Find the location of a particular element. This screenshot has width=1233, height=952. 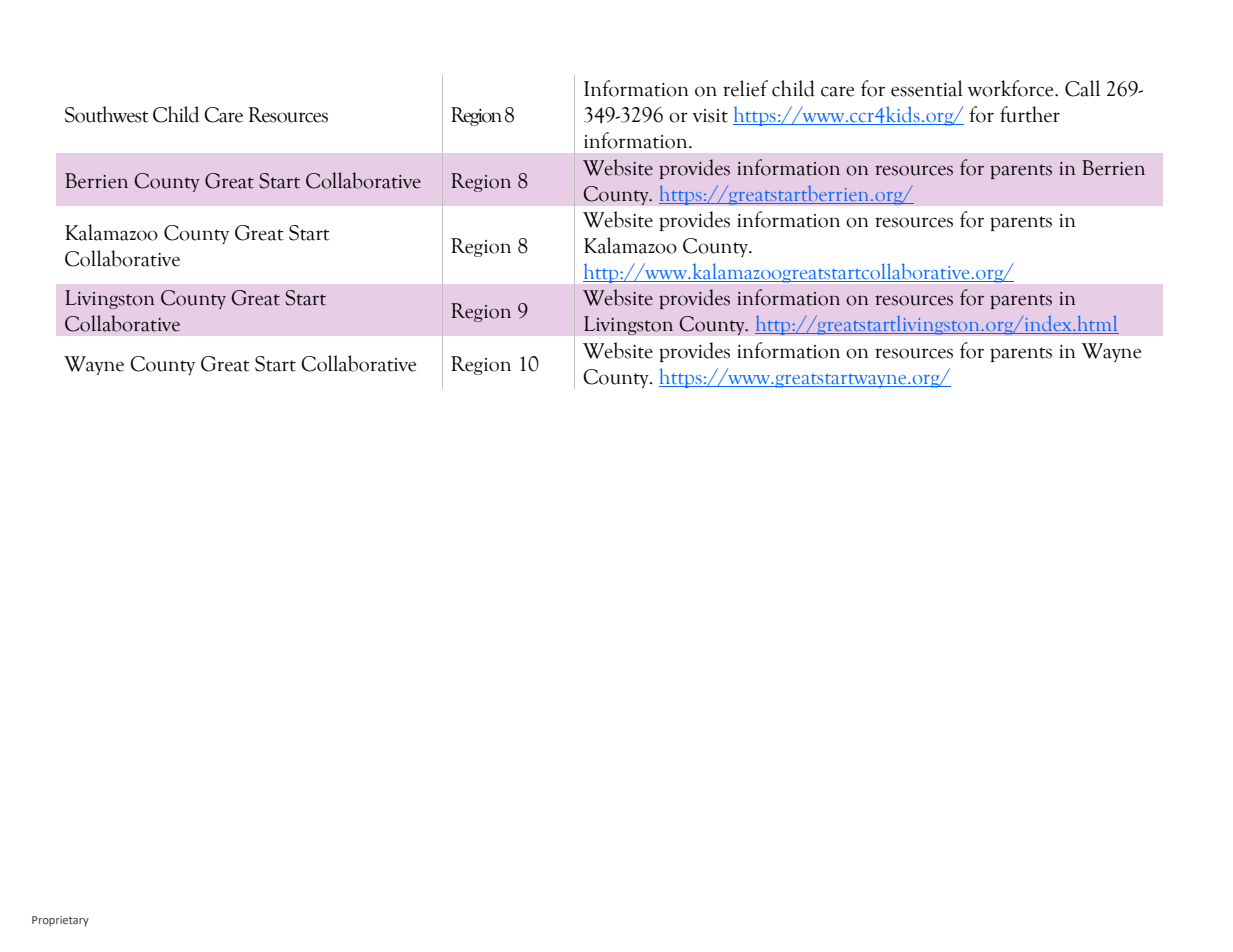

visit is located at coordinates (710, 116).
